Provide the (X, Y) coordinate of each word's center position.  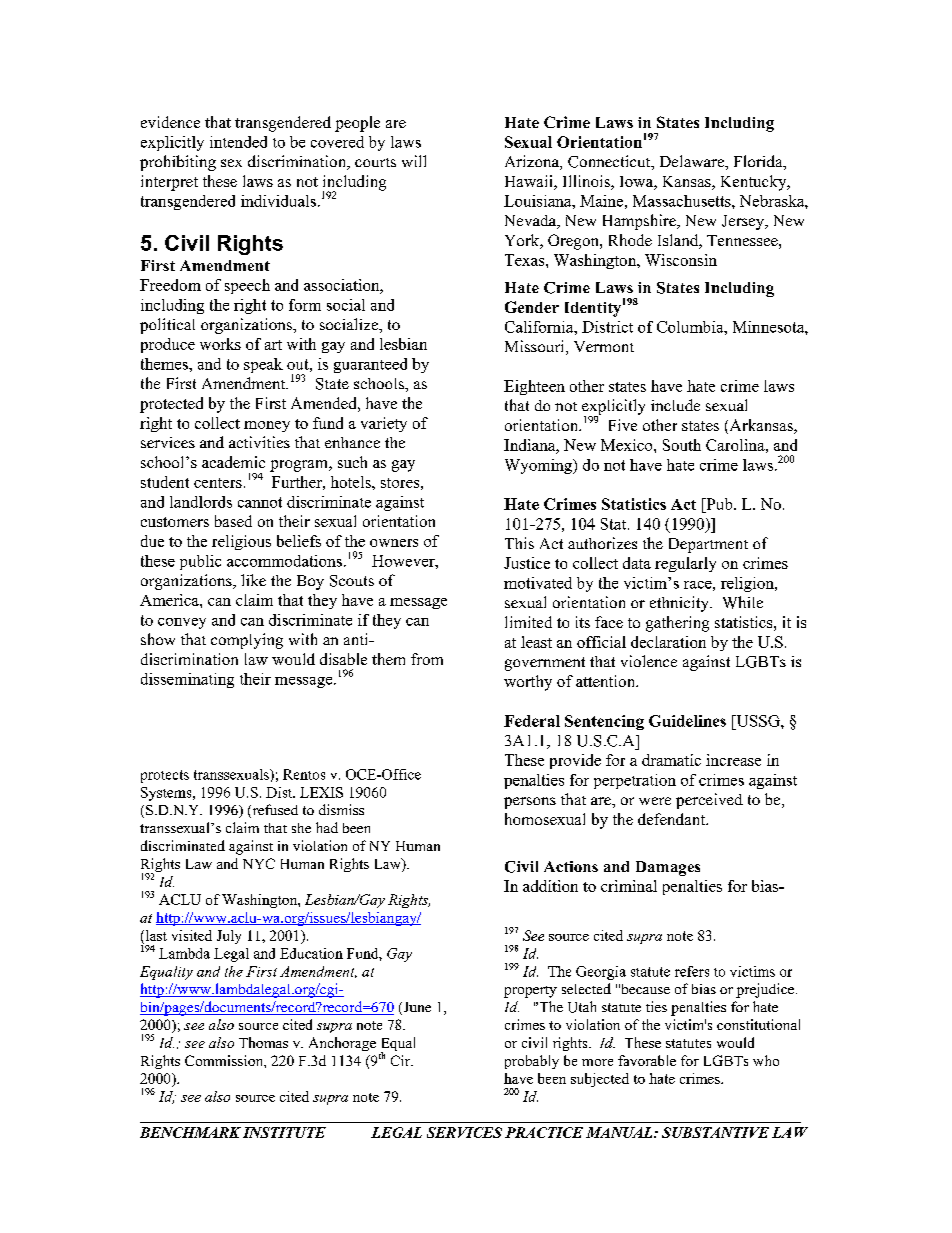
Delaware (693, 161)
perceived (709, 801)
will (414, 161)
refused (274, 811)
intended (238, 142)
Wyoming (539, 466)
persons (530, 803)
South (682, 445)
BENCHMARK (190, 1132)
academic (233, 462)
